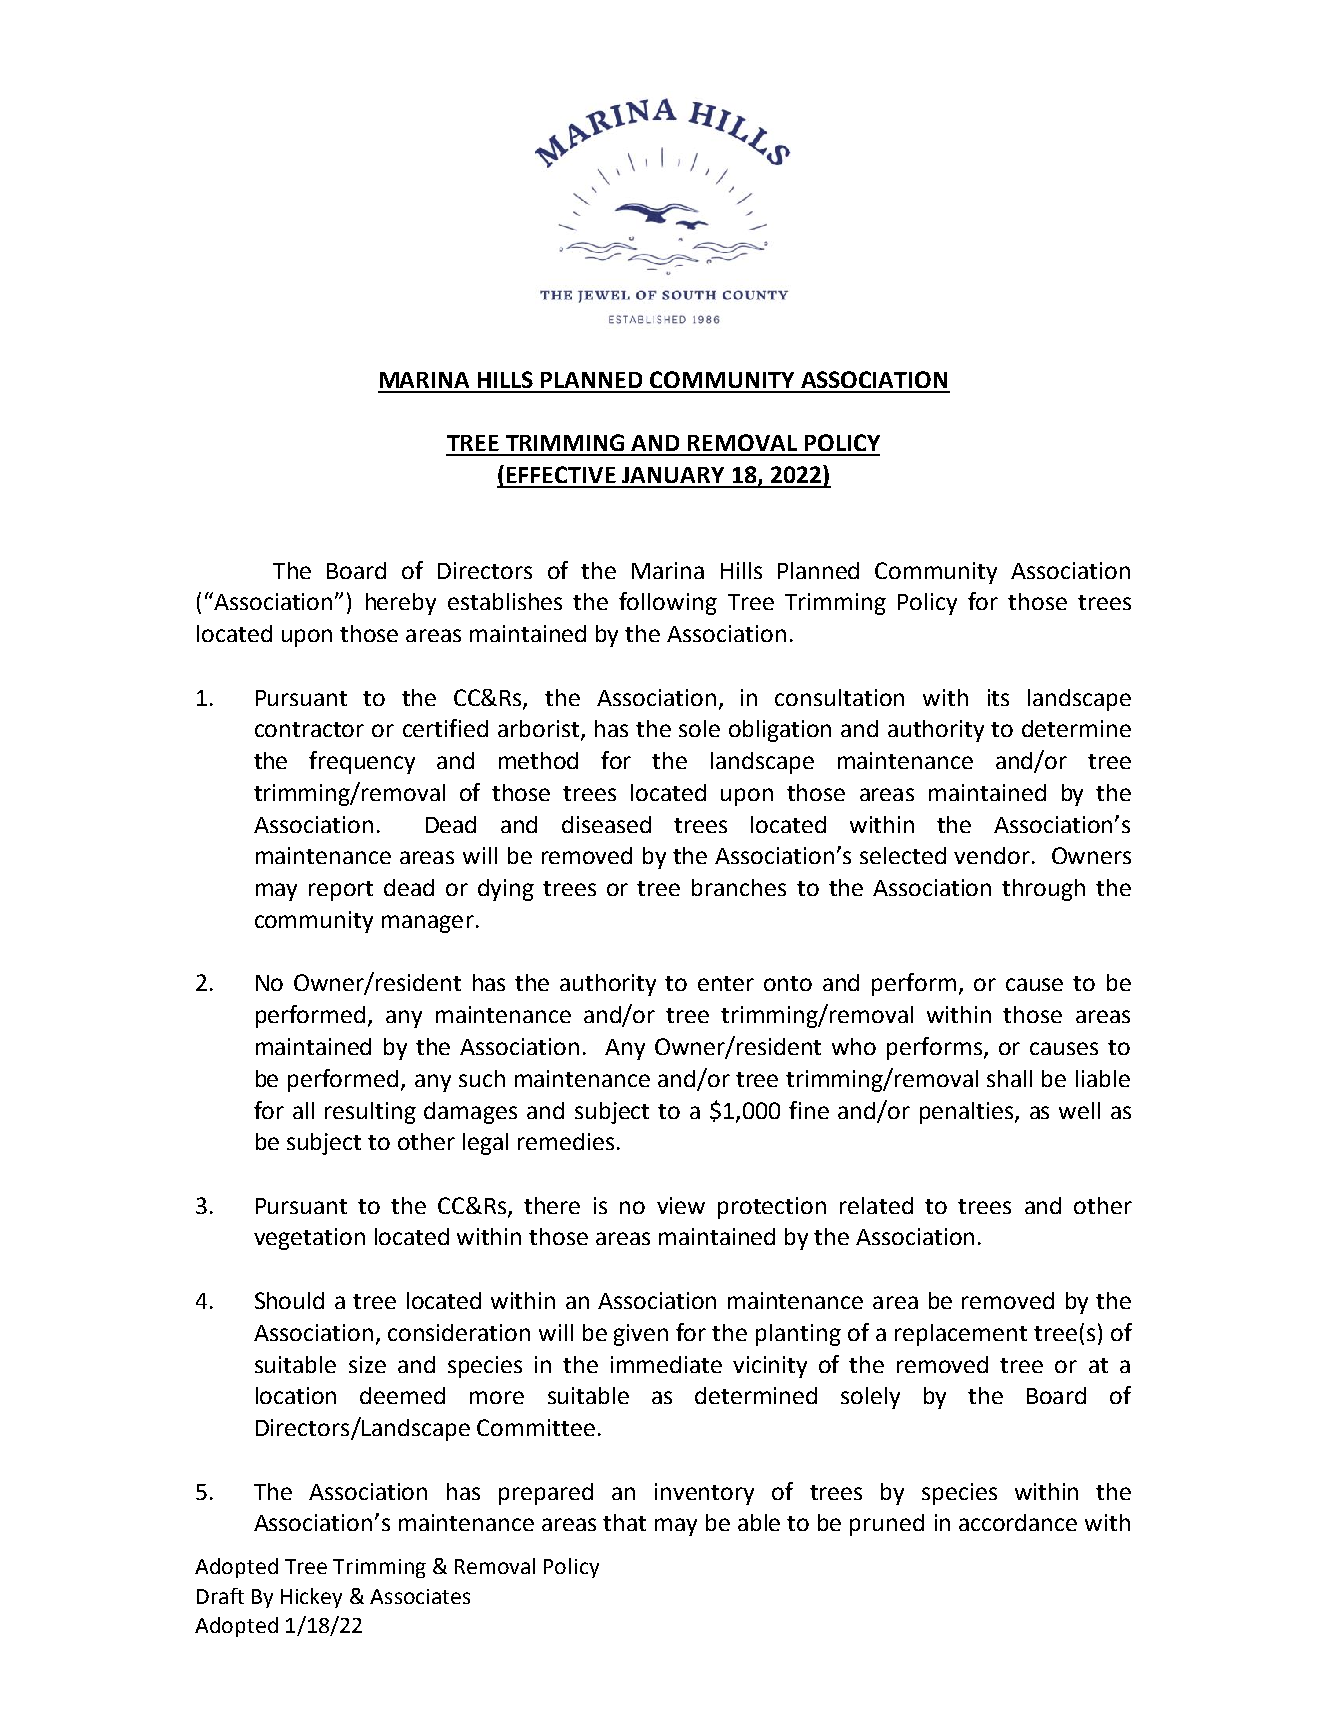  I want to click on diseased, so click(606, 824).
